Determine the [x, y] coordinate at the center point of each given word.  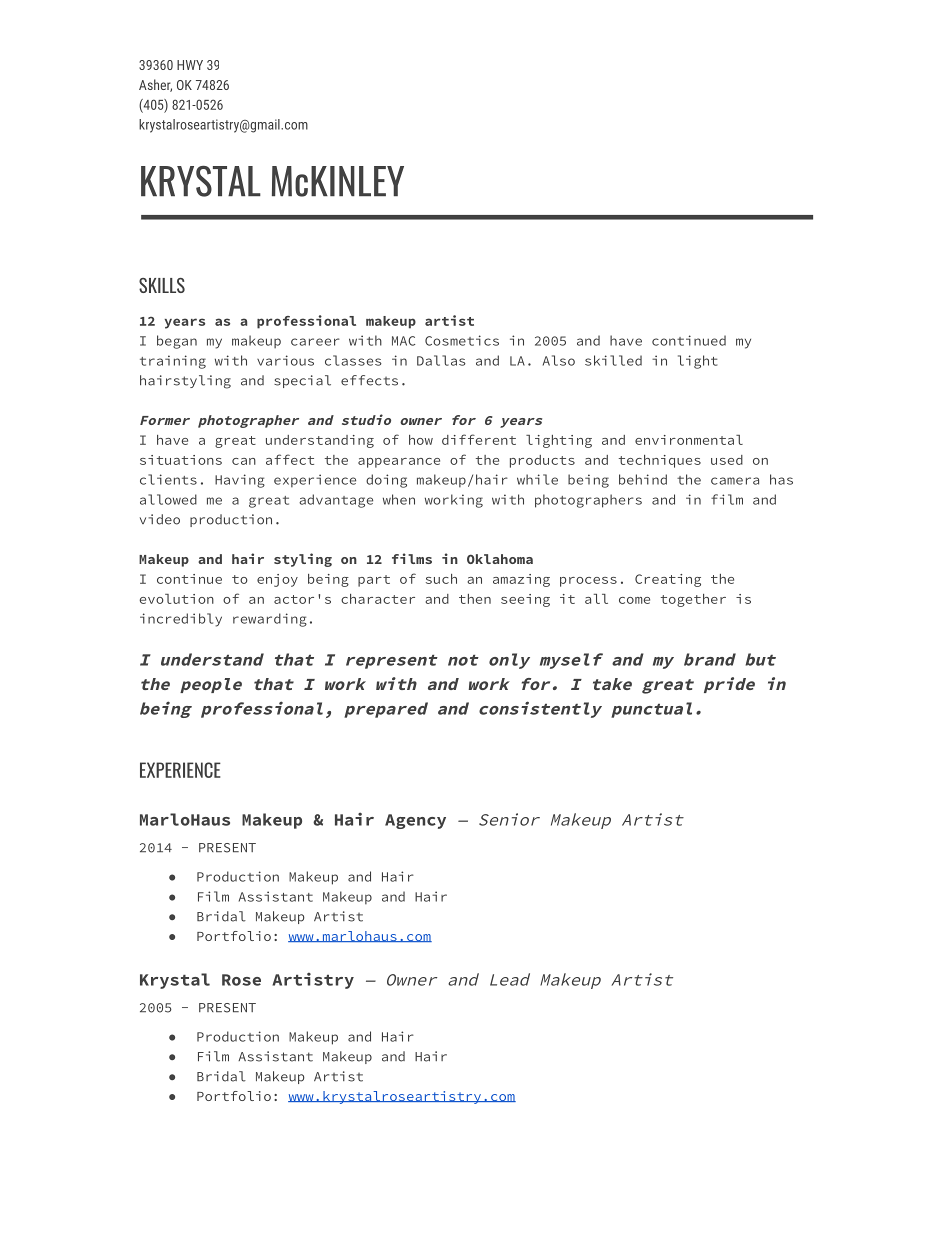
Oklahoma [500, 559]
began [177, 342]
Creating [668, 580]
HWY [190, 65]
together [693, 600]
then [475, 599]
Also [559, 360]
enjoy [277, 580]
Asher [155, 85]
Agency [415, 821]
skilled [613, 360]
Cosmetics [462, 340]
